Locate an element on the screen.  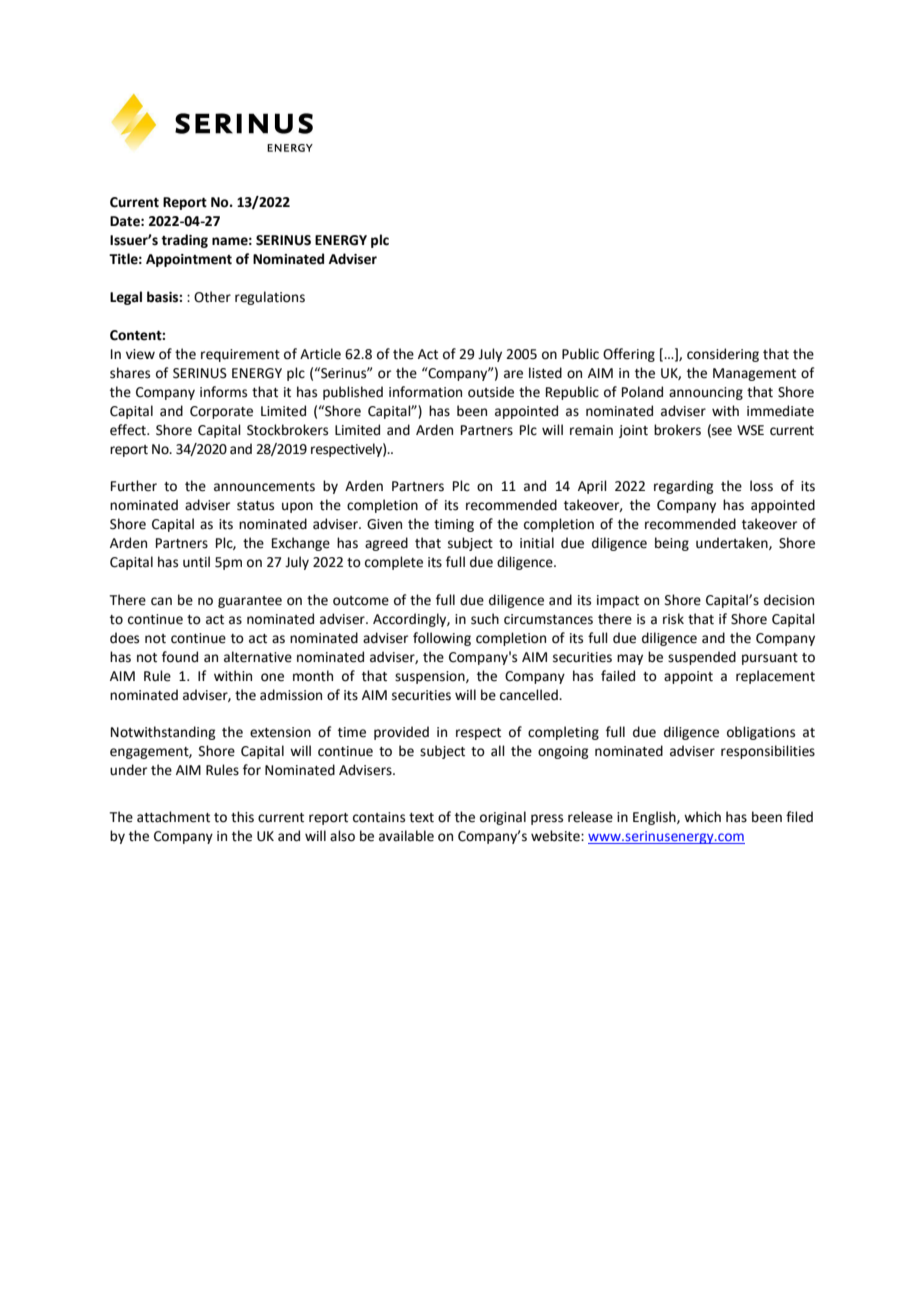
timing is located at coordinates (454, 525).
